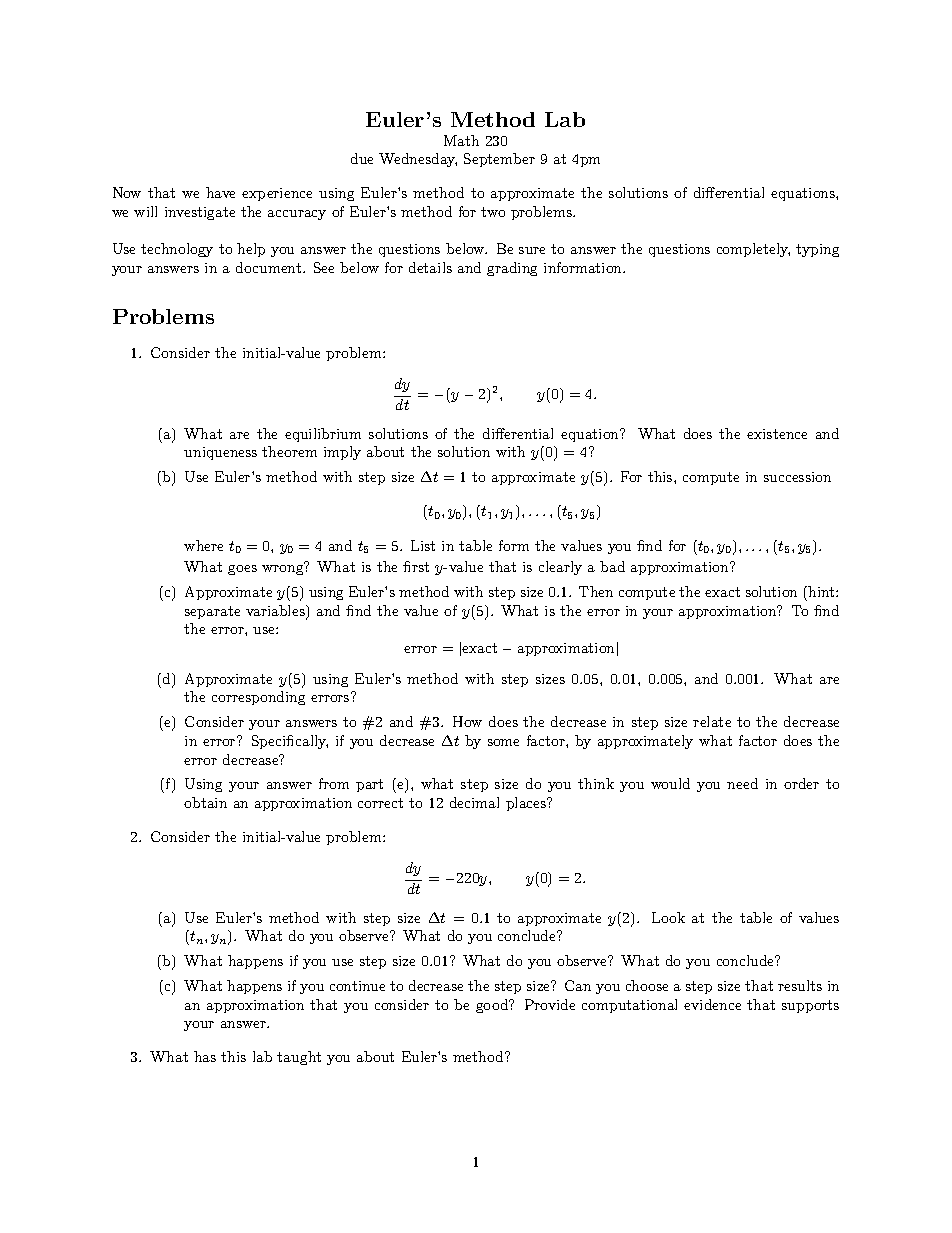 The width and height of the page is (952, 1233). I want to click on Specifically, so click(290, 742).
